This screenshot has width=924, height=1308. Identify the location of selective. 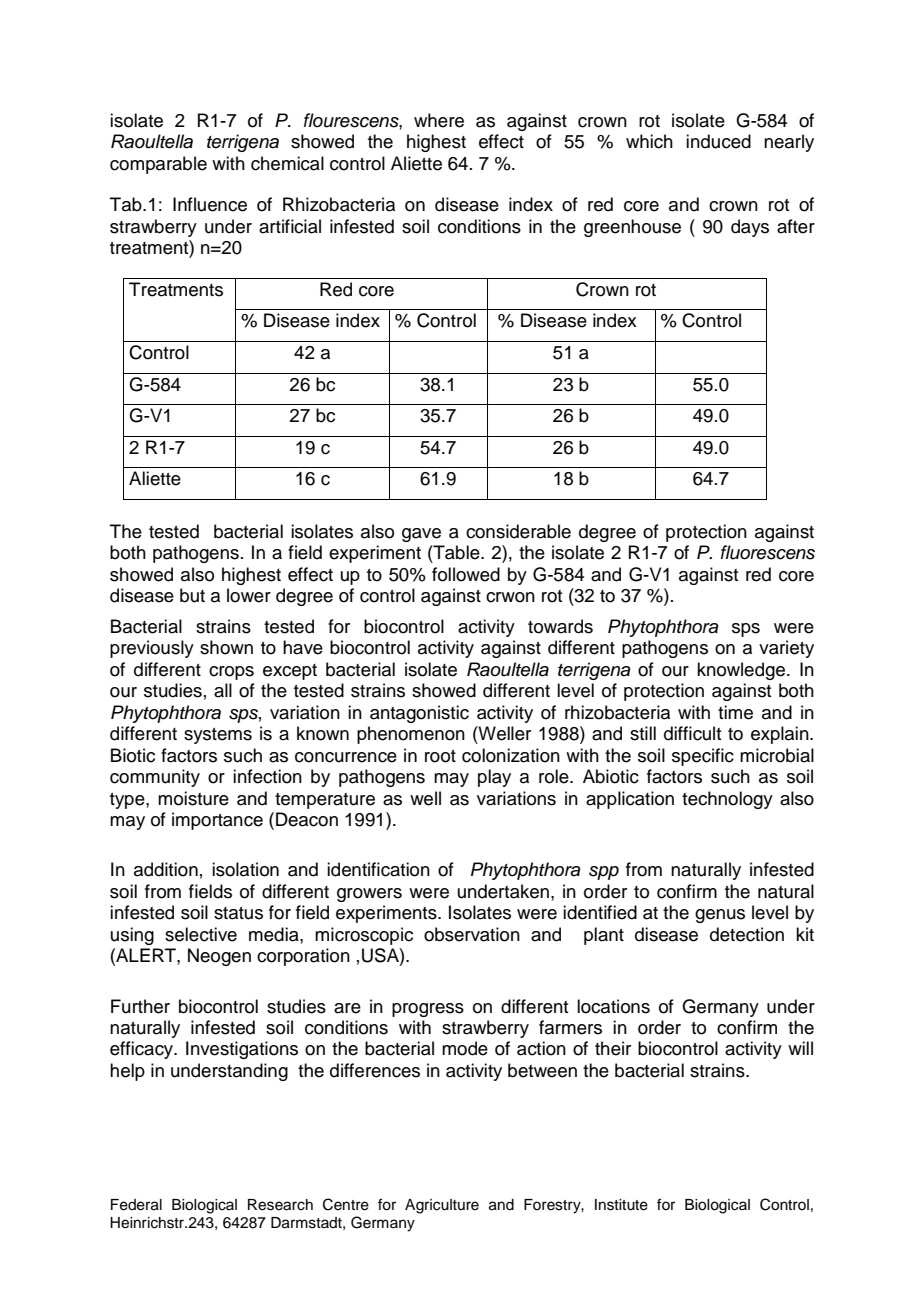
(201, 934).
